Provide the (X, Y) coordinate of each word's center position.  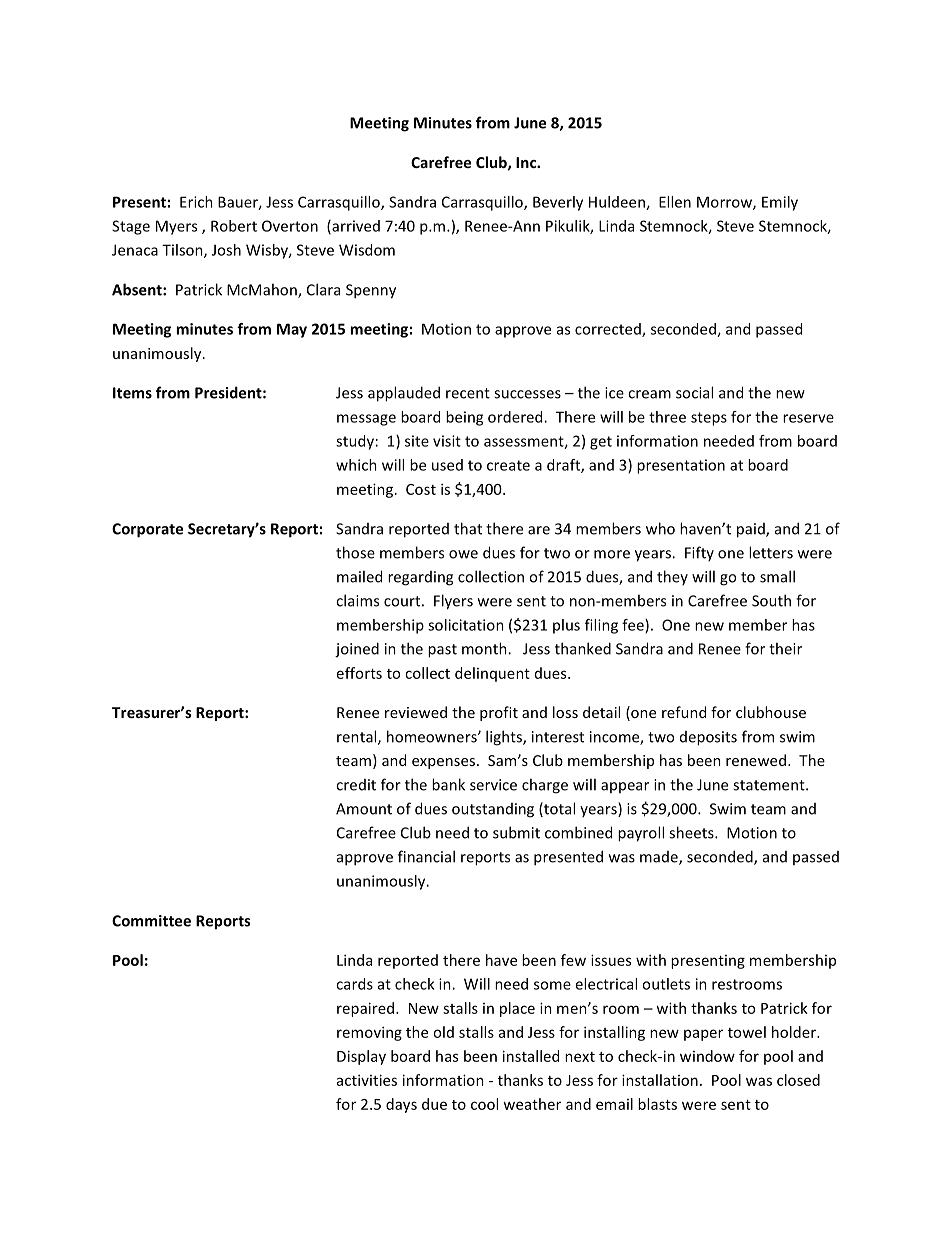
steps (709, 419)
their (785, 648)
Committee (151, 921)
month (485, 648)
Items (132, 393)
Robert (234, 226)
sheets (692, 832)
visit (447, 441)
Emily (780, 203)
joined (357, 650)
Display (361, 1057)
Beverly (558, 203)
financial (426, 856)
